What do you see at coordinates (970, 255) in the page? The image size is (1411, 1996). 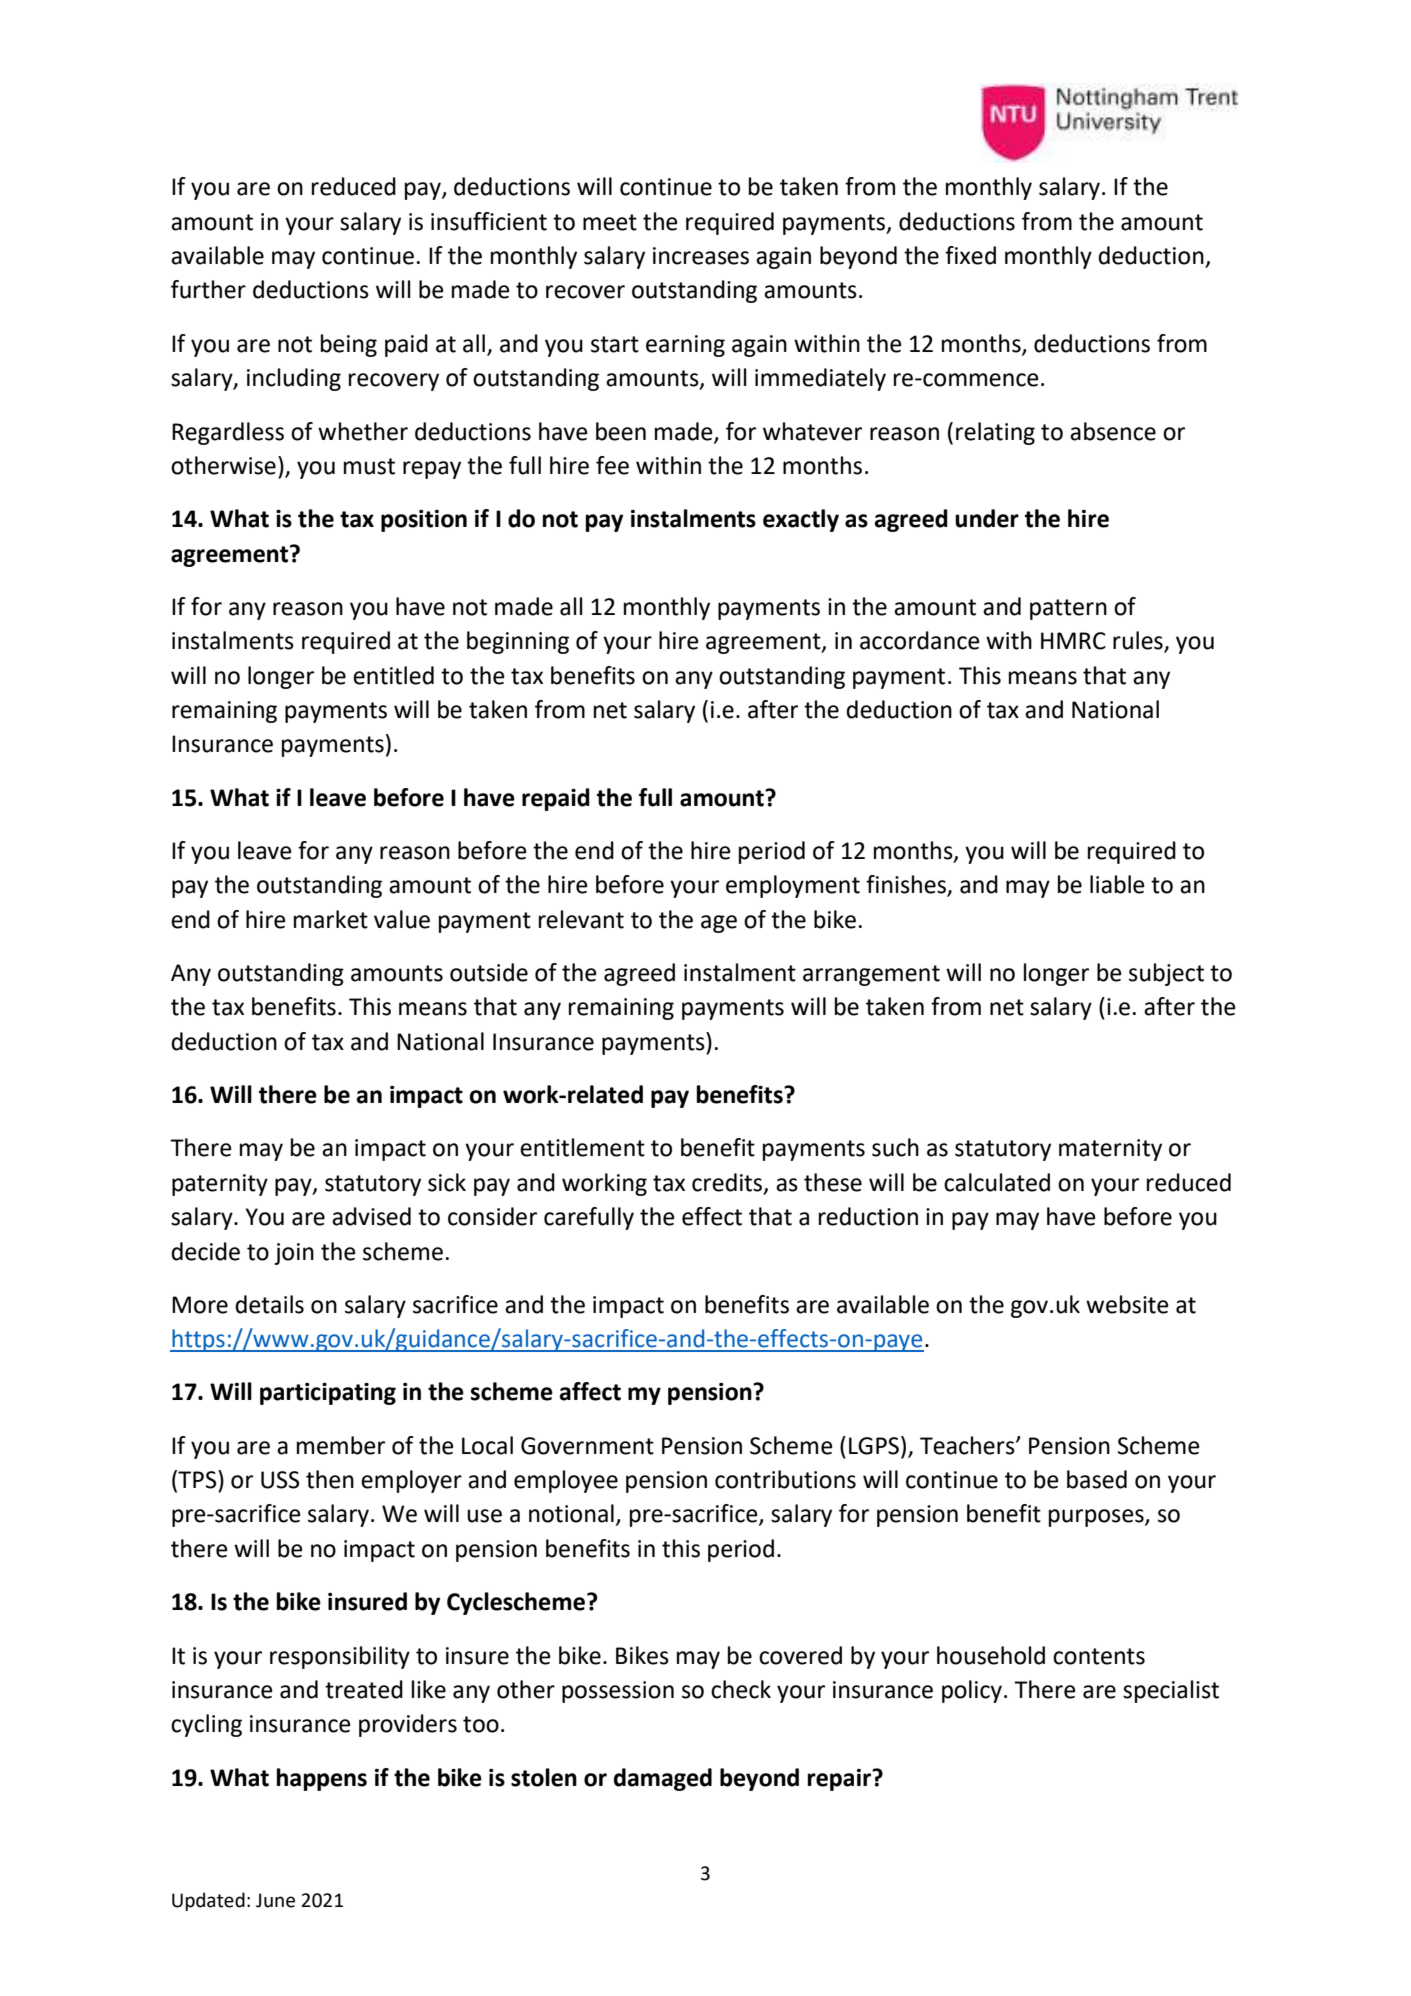 I see `fixed` at bounding box center [970, 255].
